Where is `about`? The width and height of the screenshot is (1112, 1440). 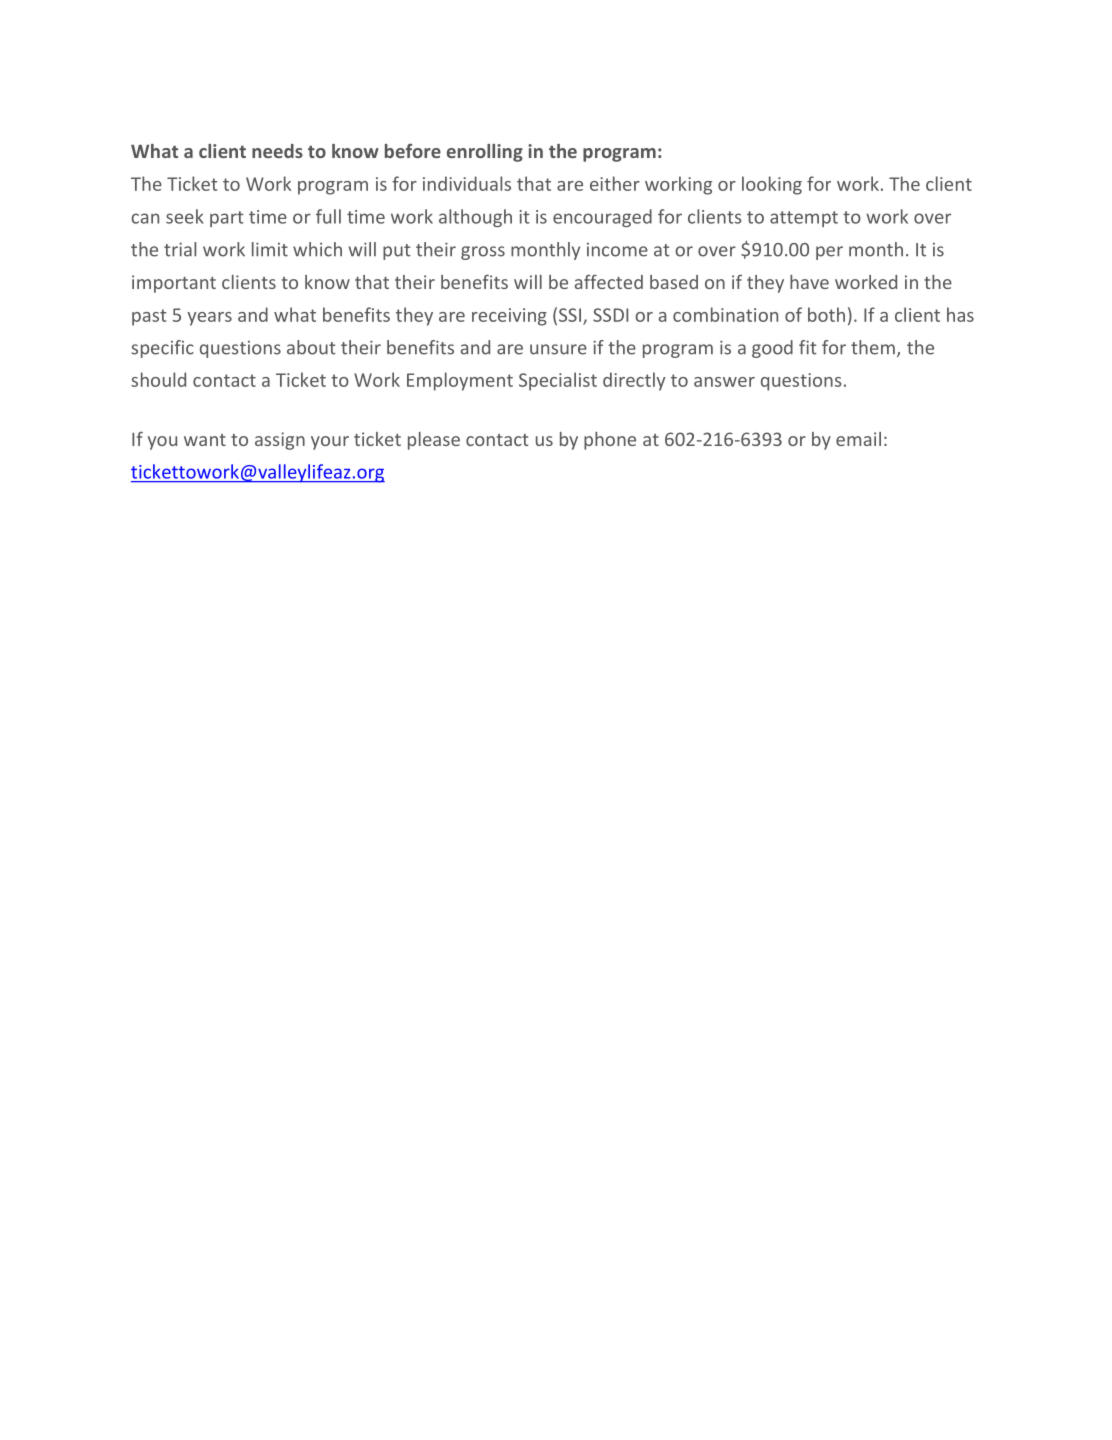
about is located at coordinates (311, 347).
